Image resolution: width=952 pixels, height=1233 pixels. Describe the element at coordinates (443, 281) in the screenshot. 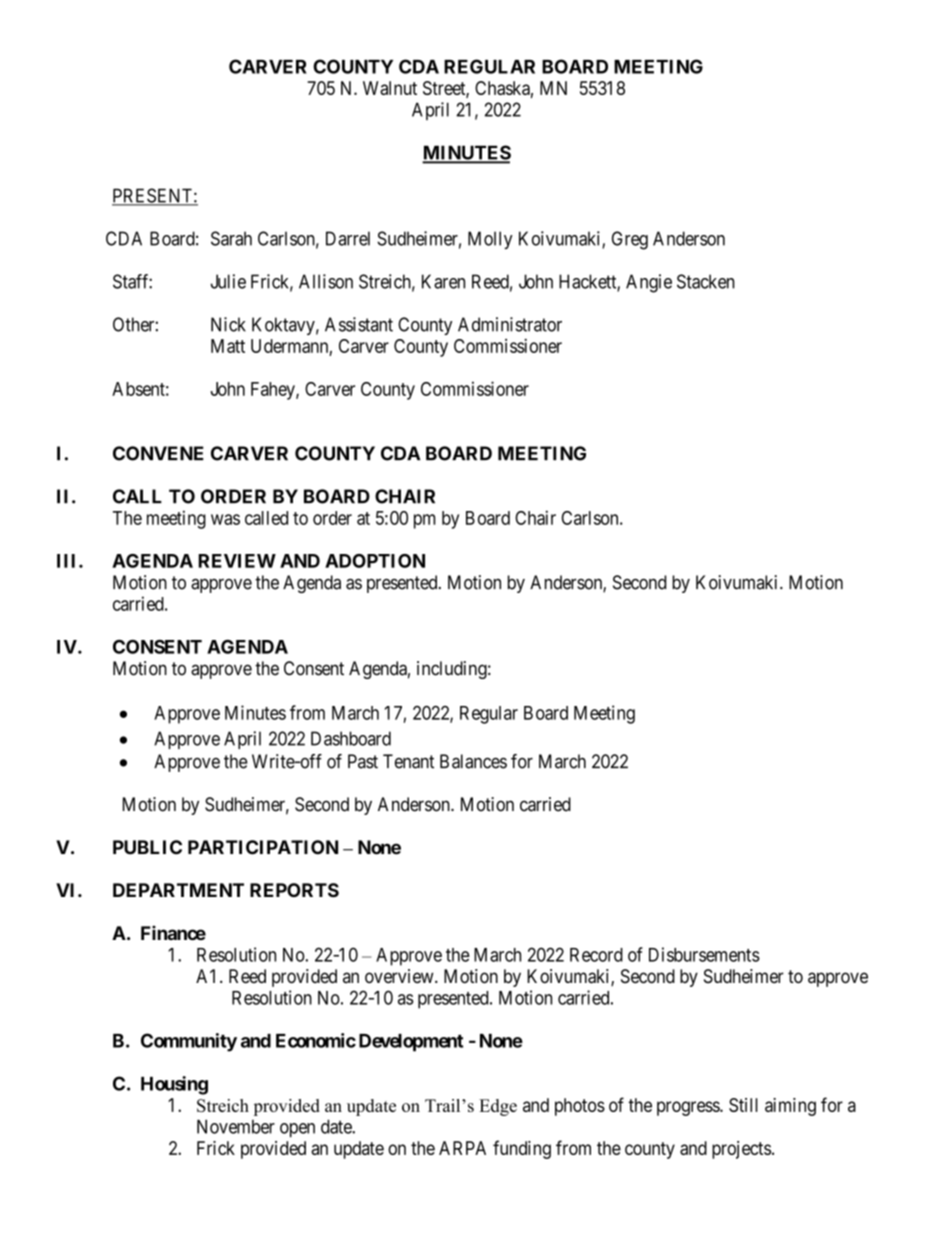

I see `Karen` at that location.
